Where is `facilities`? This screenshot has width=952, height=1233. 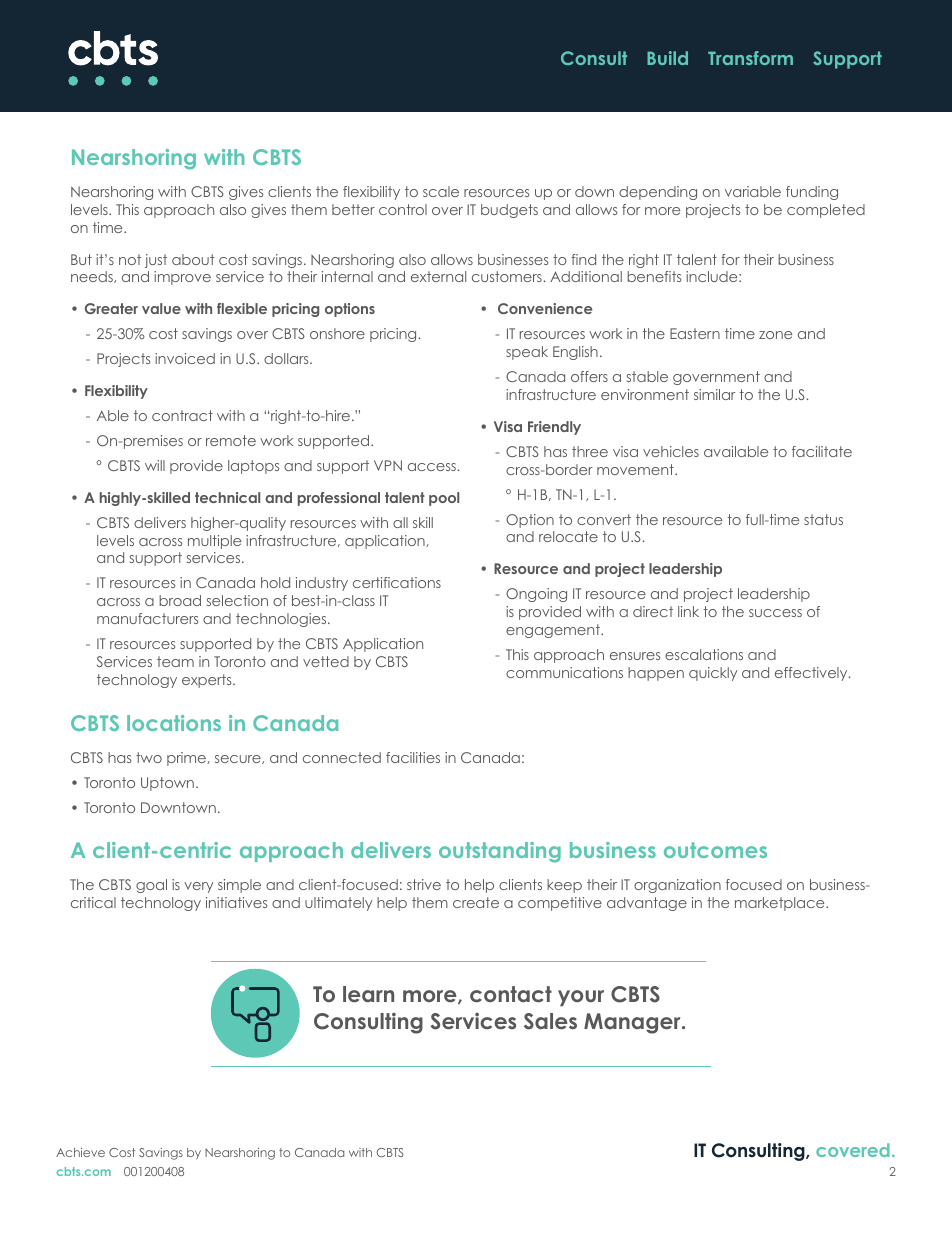
facilities is located at coordinates (413, 757).
